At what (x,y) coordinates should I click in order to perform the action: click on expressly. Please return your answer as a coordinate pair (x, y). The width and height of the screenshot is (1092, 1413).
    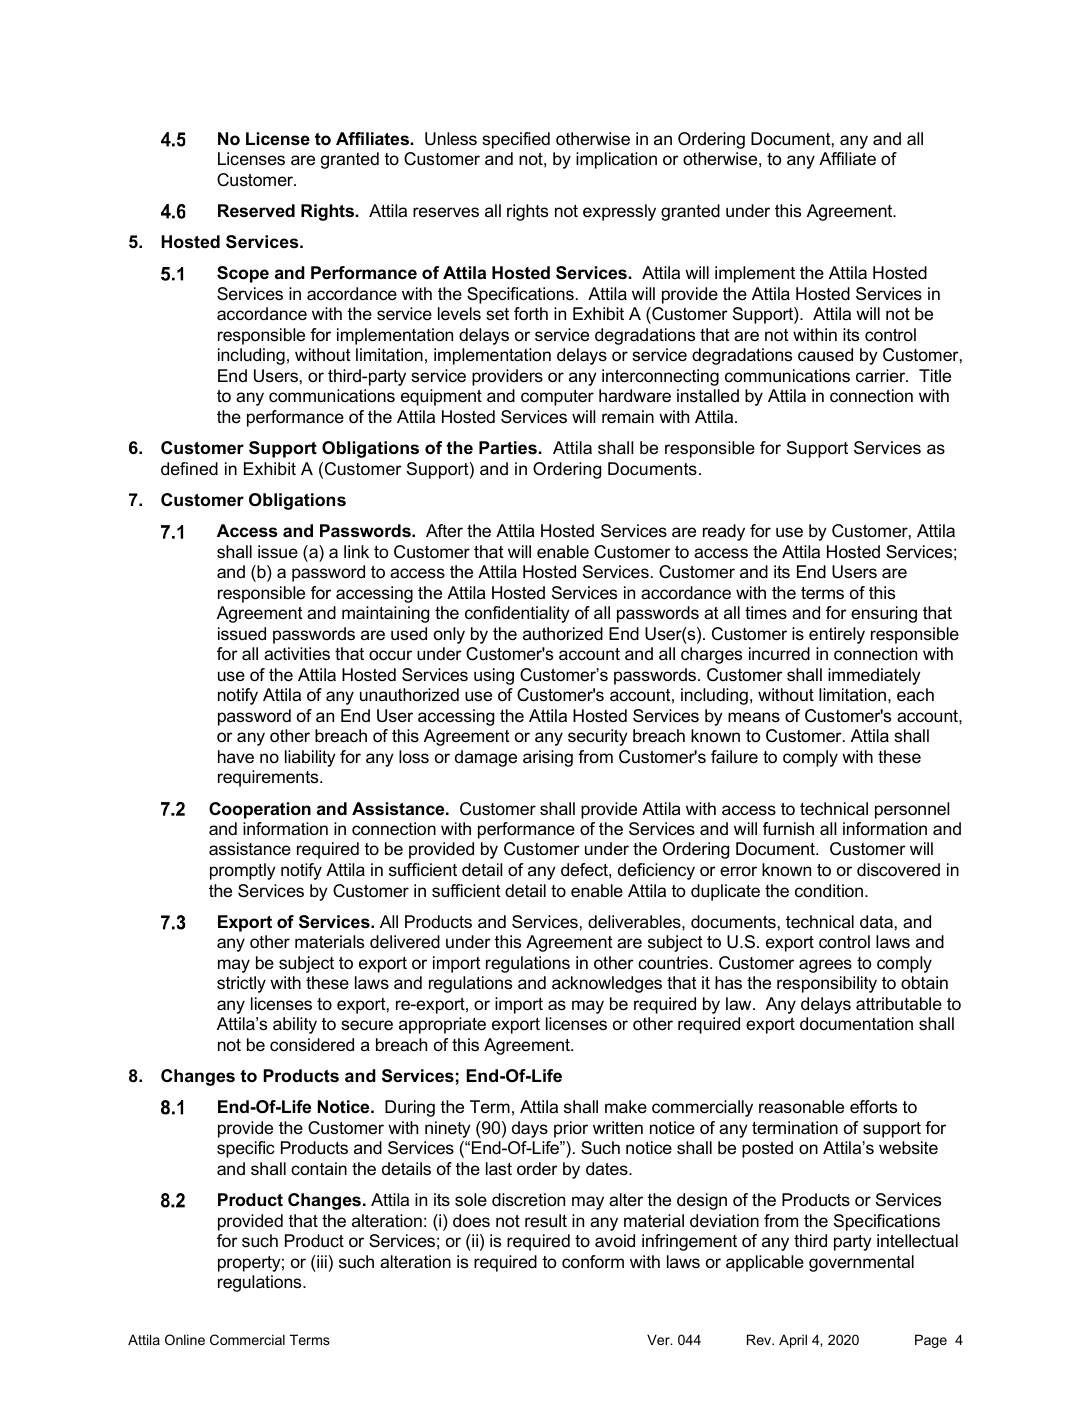
    Looking at the image, I should click on (619, 212).
